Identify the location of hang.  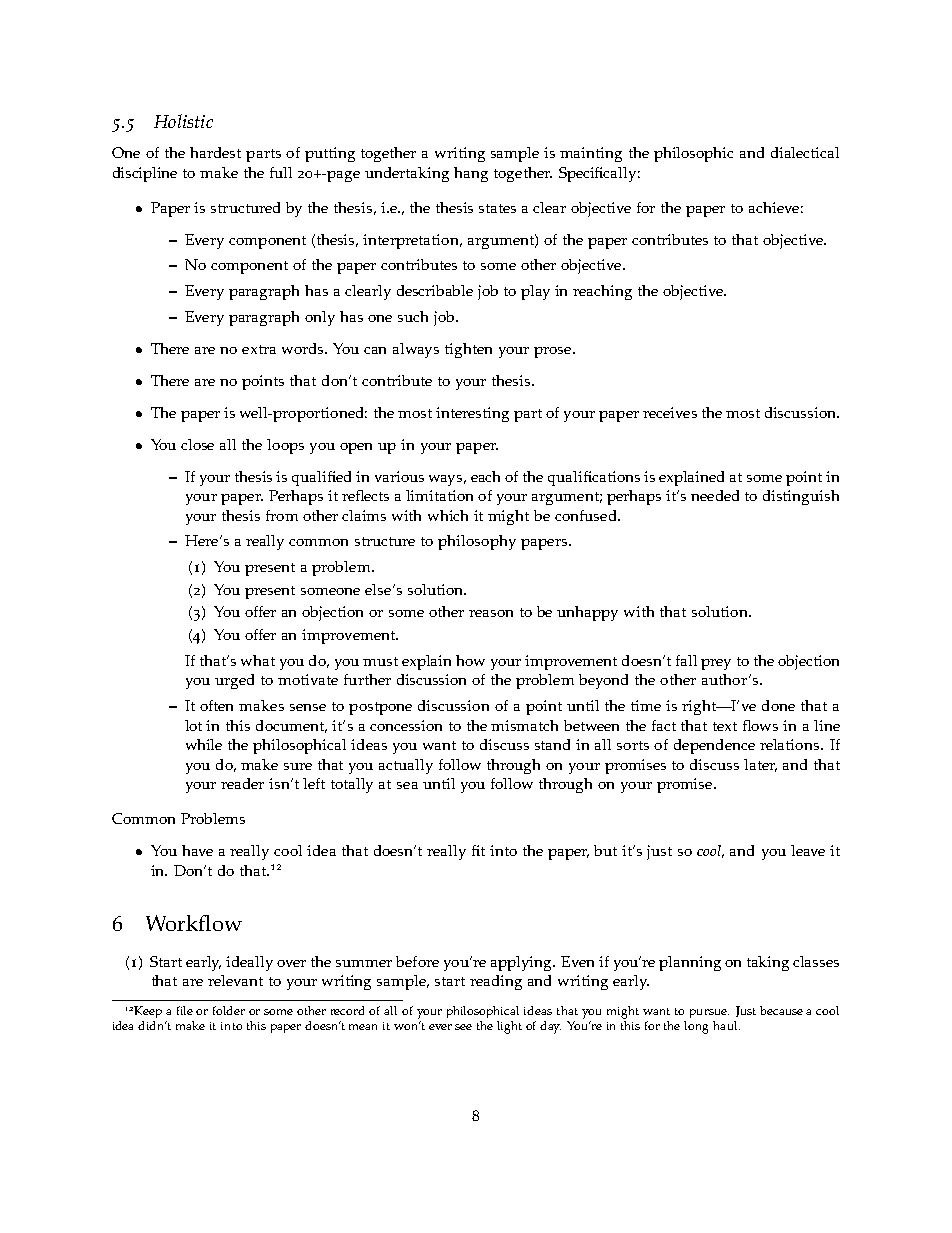
(471, 174).
